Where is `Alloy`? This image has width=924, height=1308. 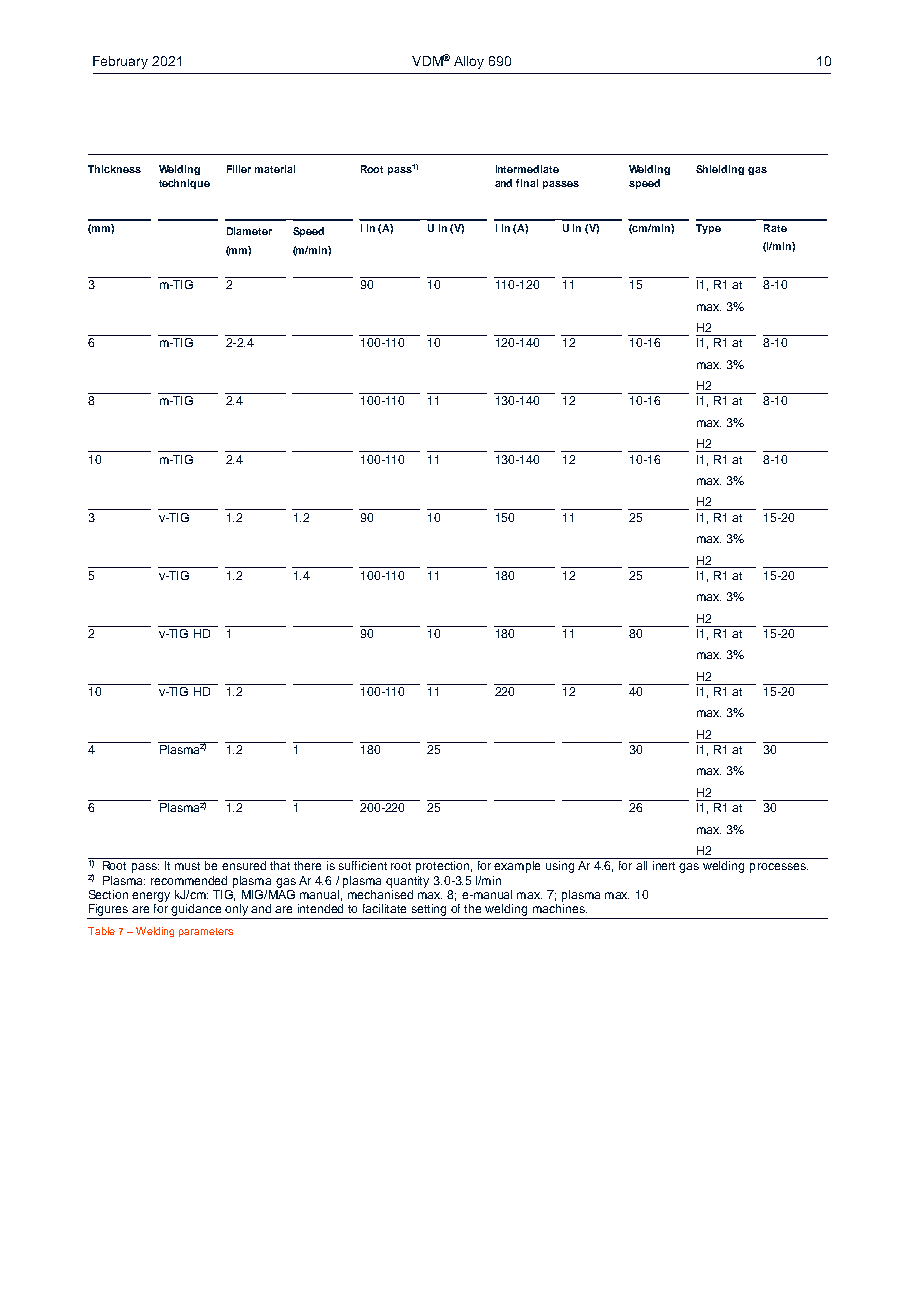 Alloy is located at coordinates (469, 62).
